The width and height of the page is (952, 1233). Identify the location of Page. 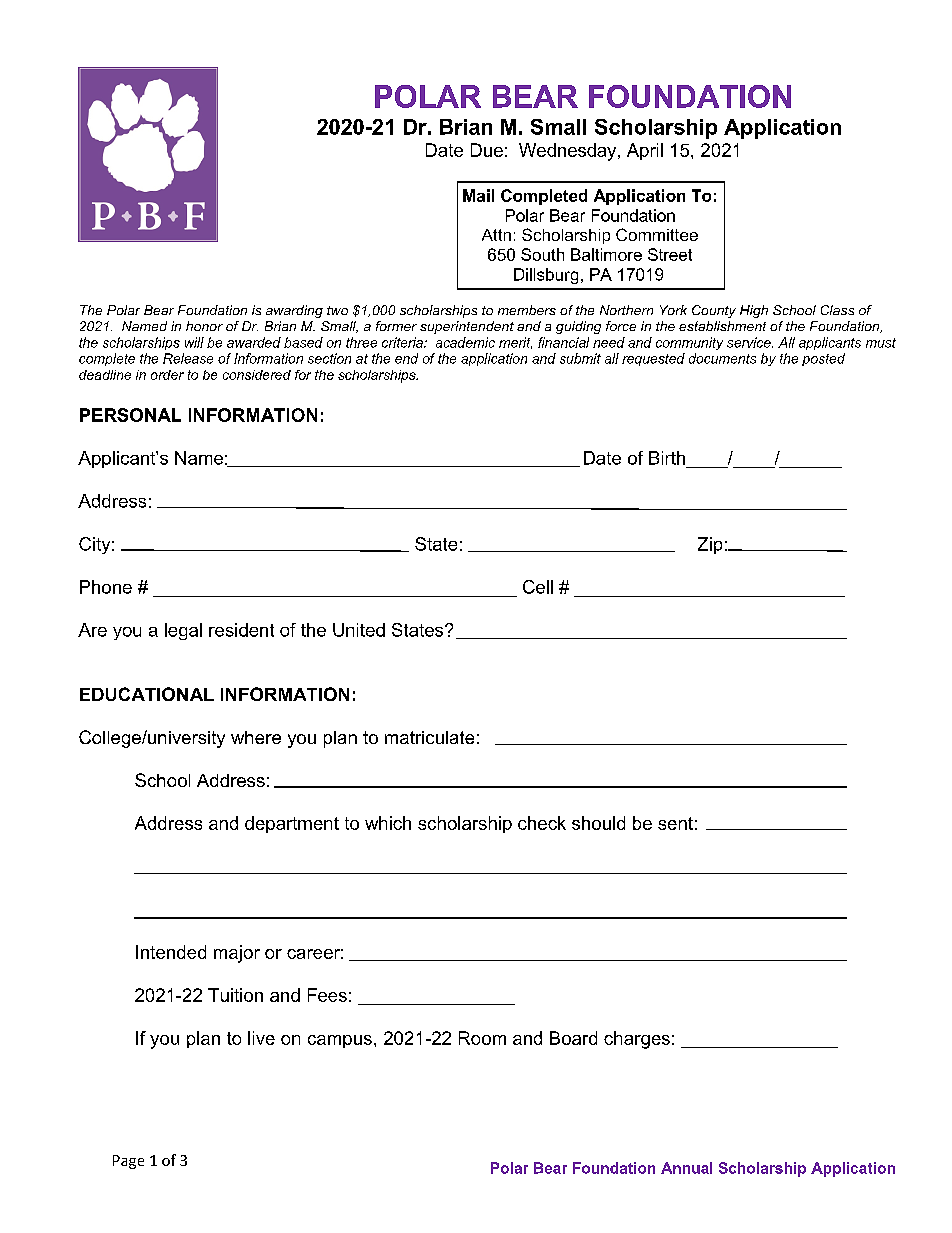
(128, 1162).
